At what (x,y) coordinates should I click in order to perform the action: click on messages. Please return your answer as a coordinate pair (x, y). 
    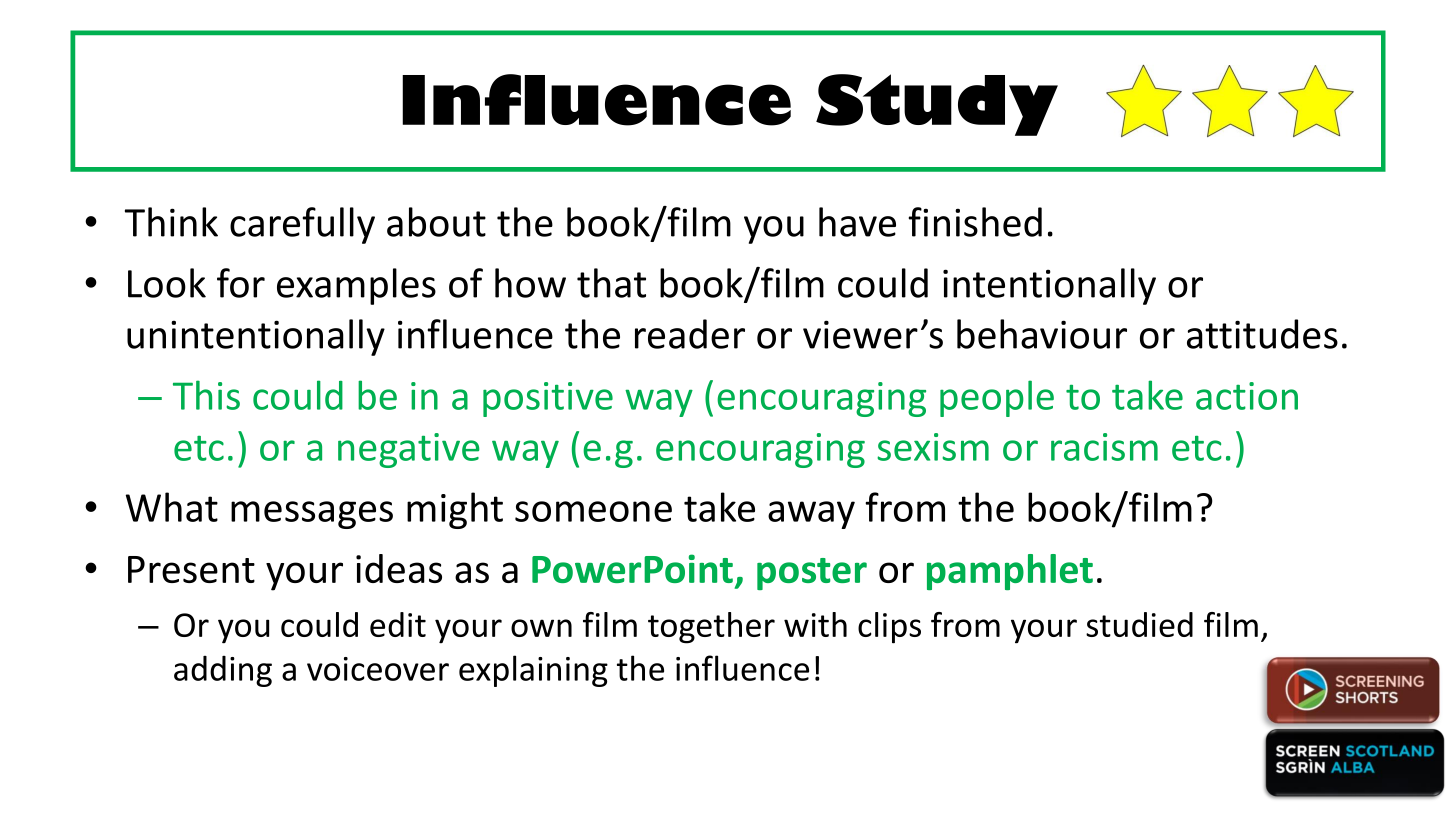
    Looking at the image, I should click on (312, 515).
